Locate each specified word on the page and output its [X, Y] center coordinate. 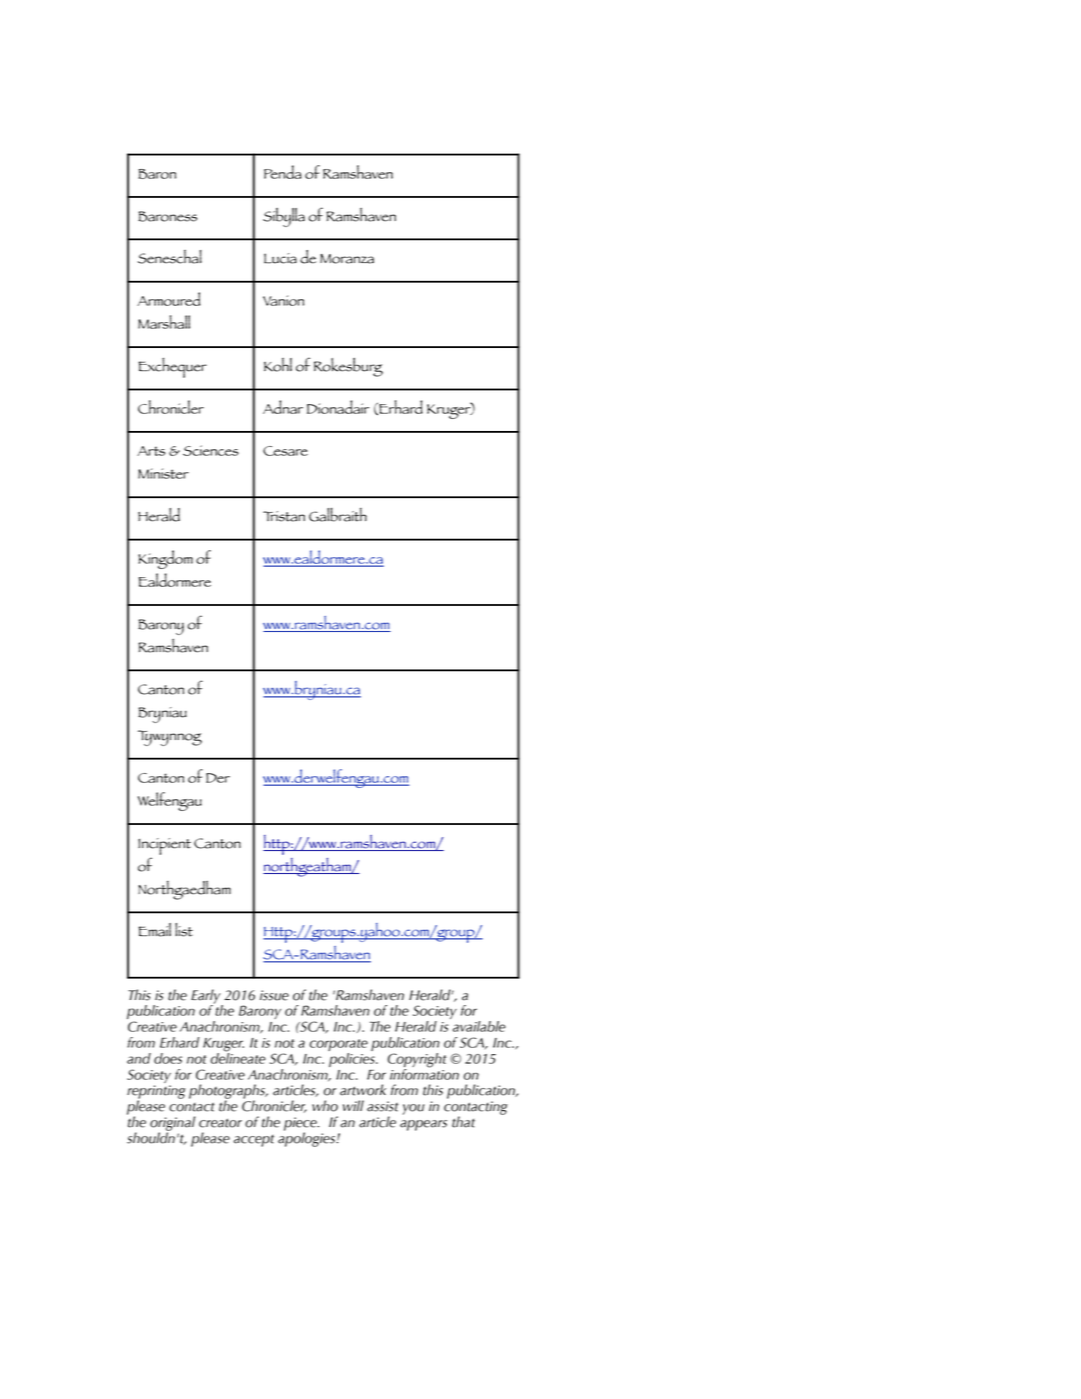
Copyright [417, 1061]
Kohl [278, 365]
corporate [339, 1046]
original [172, 1124]
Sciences [211, 450]
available [479, 1026]
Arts [151, 451]
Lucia [280, 258]
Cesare [285, 451]
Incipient [164, 846]
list [184, 930]
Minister [163, 473]
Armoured [168, 299]
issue [274, 995]
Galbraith [338, 515]
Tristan [284, 516]
